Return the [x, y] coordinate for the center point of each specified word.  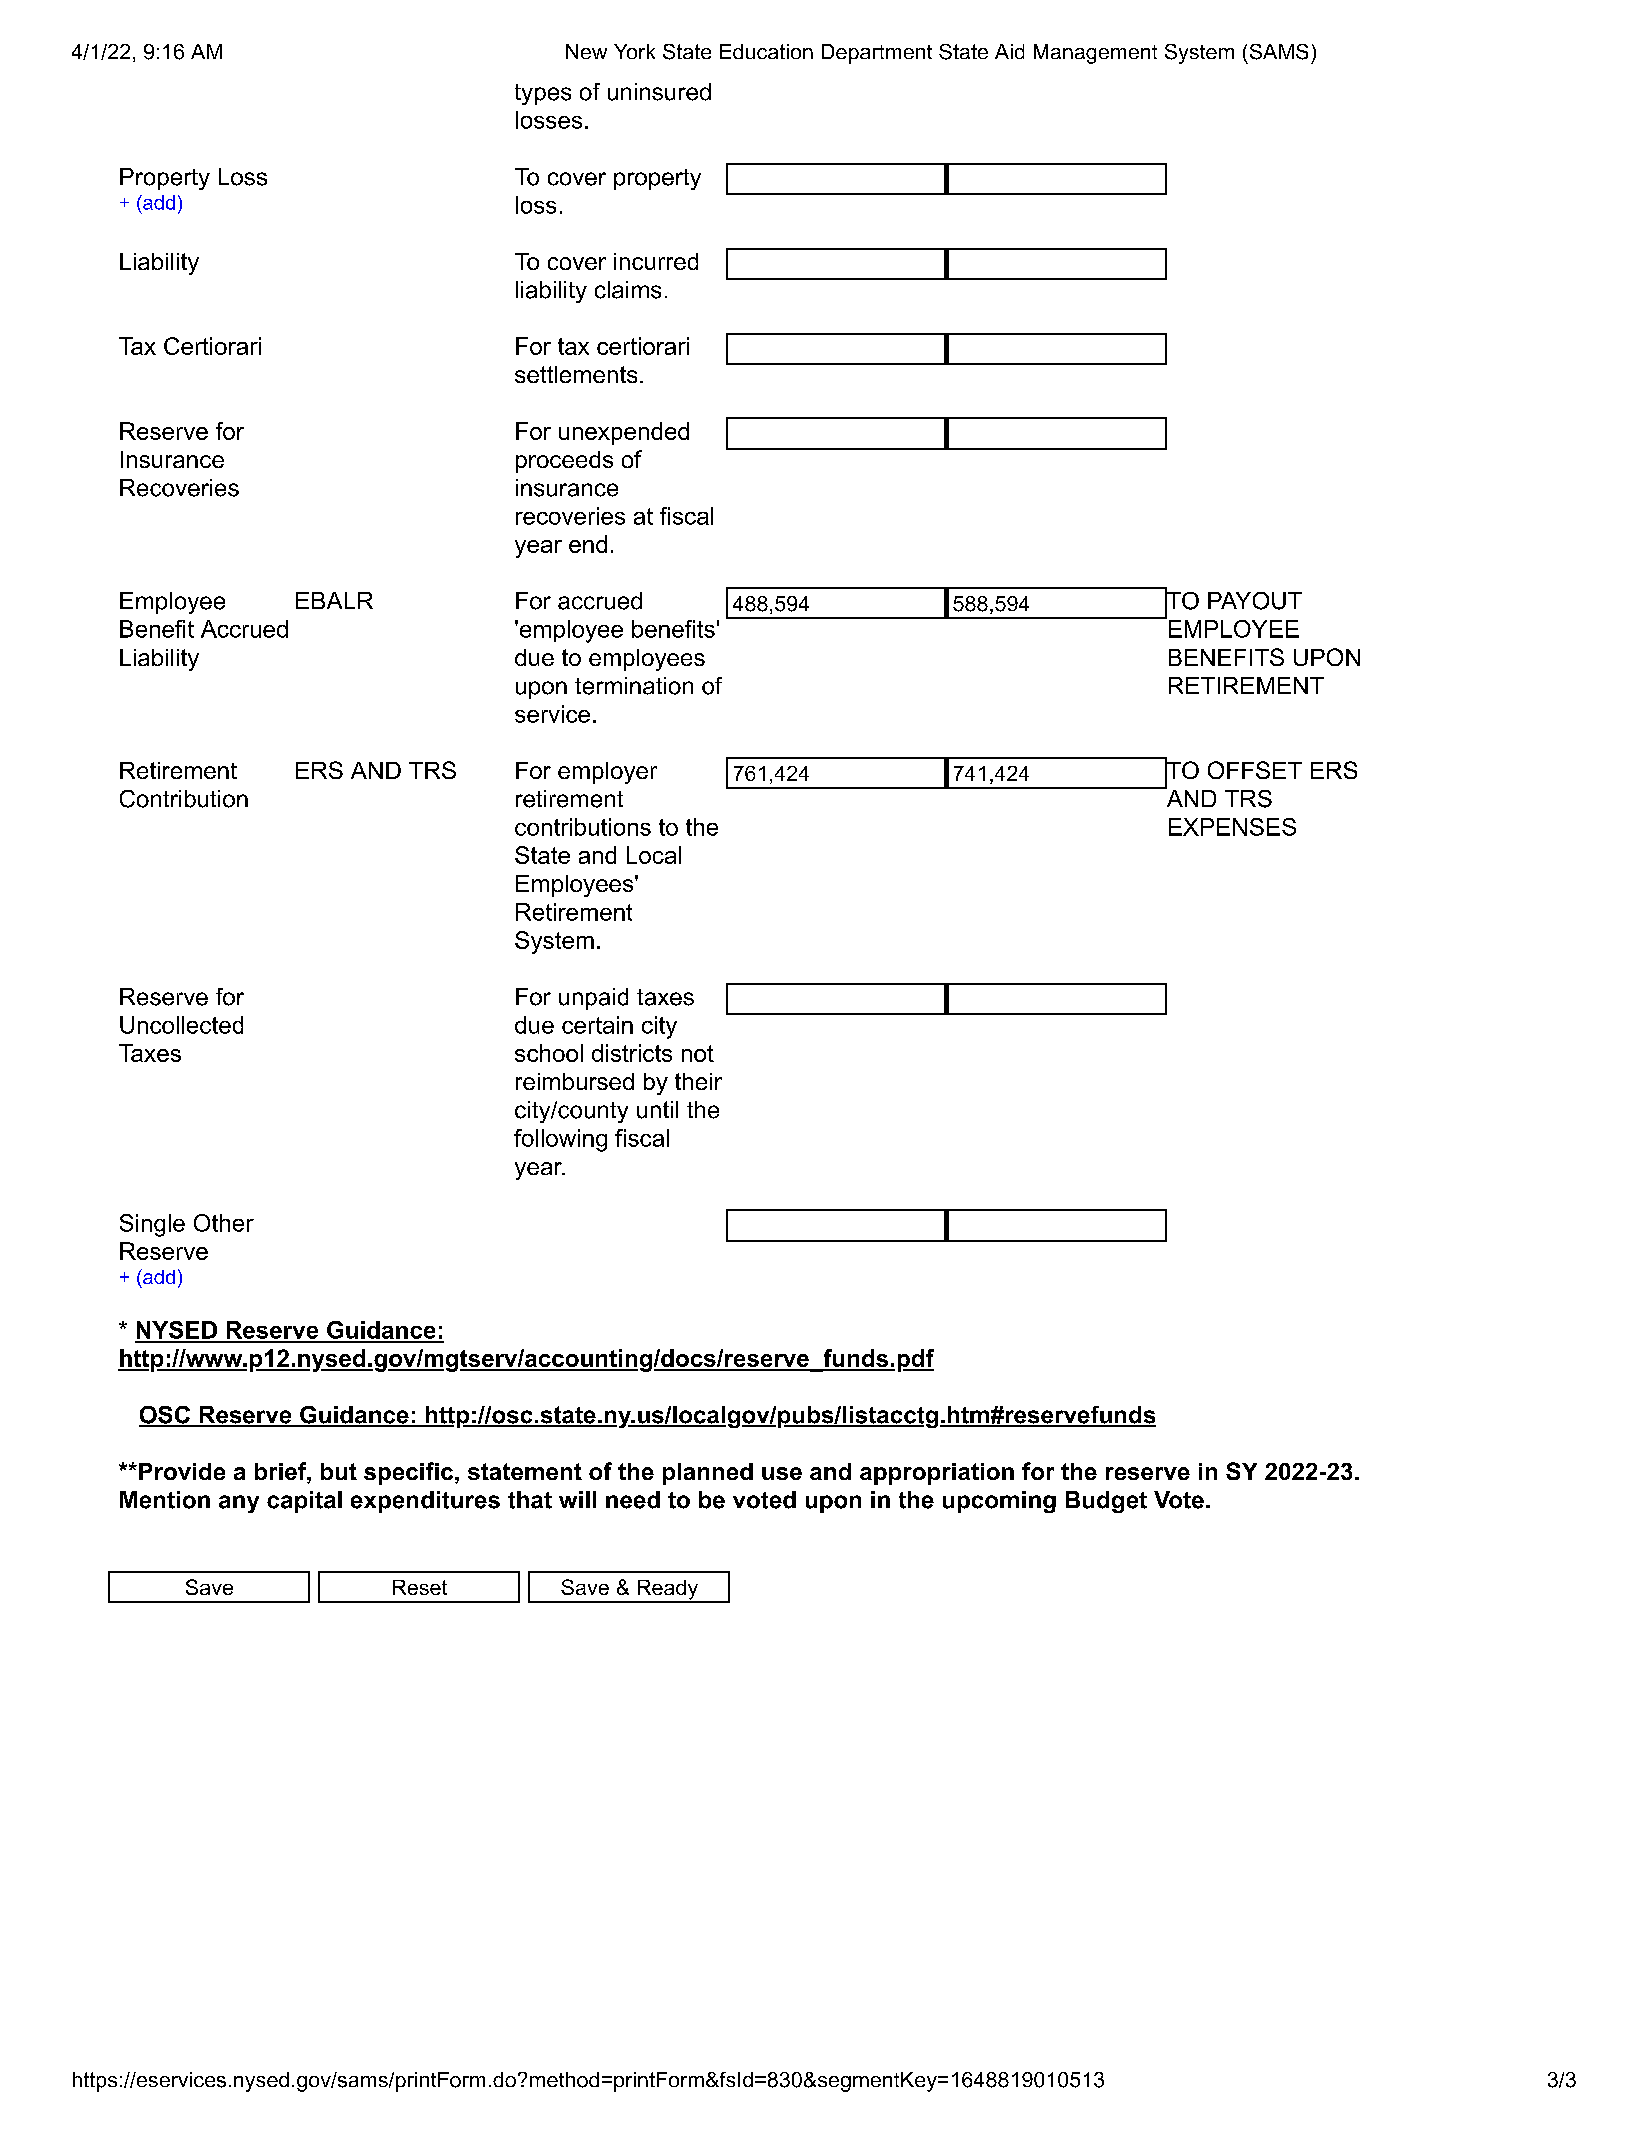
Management [1095, 54]
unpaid [593, 999]
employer [607, 773]
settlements [576, 374]
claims [628, 290]
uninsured [659, 92]
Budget [1106, 1502]
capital [304, 1502]
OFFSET [1255, 770]
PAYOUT [1255, 601]
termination [634, 686]
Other [224, 1223]
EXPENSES [1232, 827]
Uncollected [181, 1025]
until [657, 1110]
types [543, 94]
